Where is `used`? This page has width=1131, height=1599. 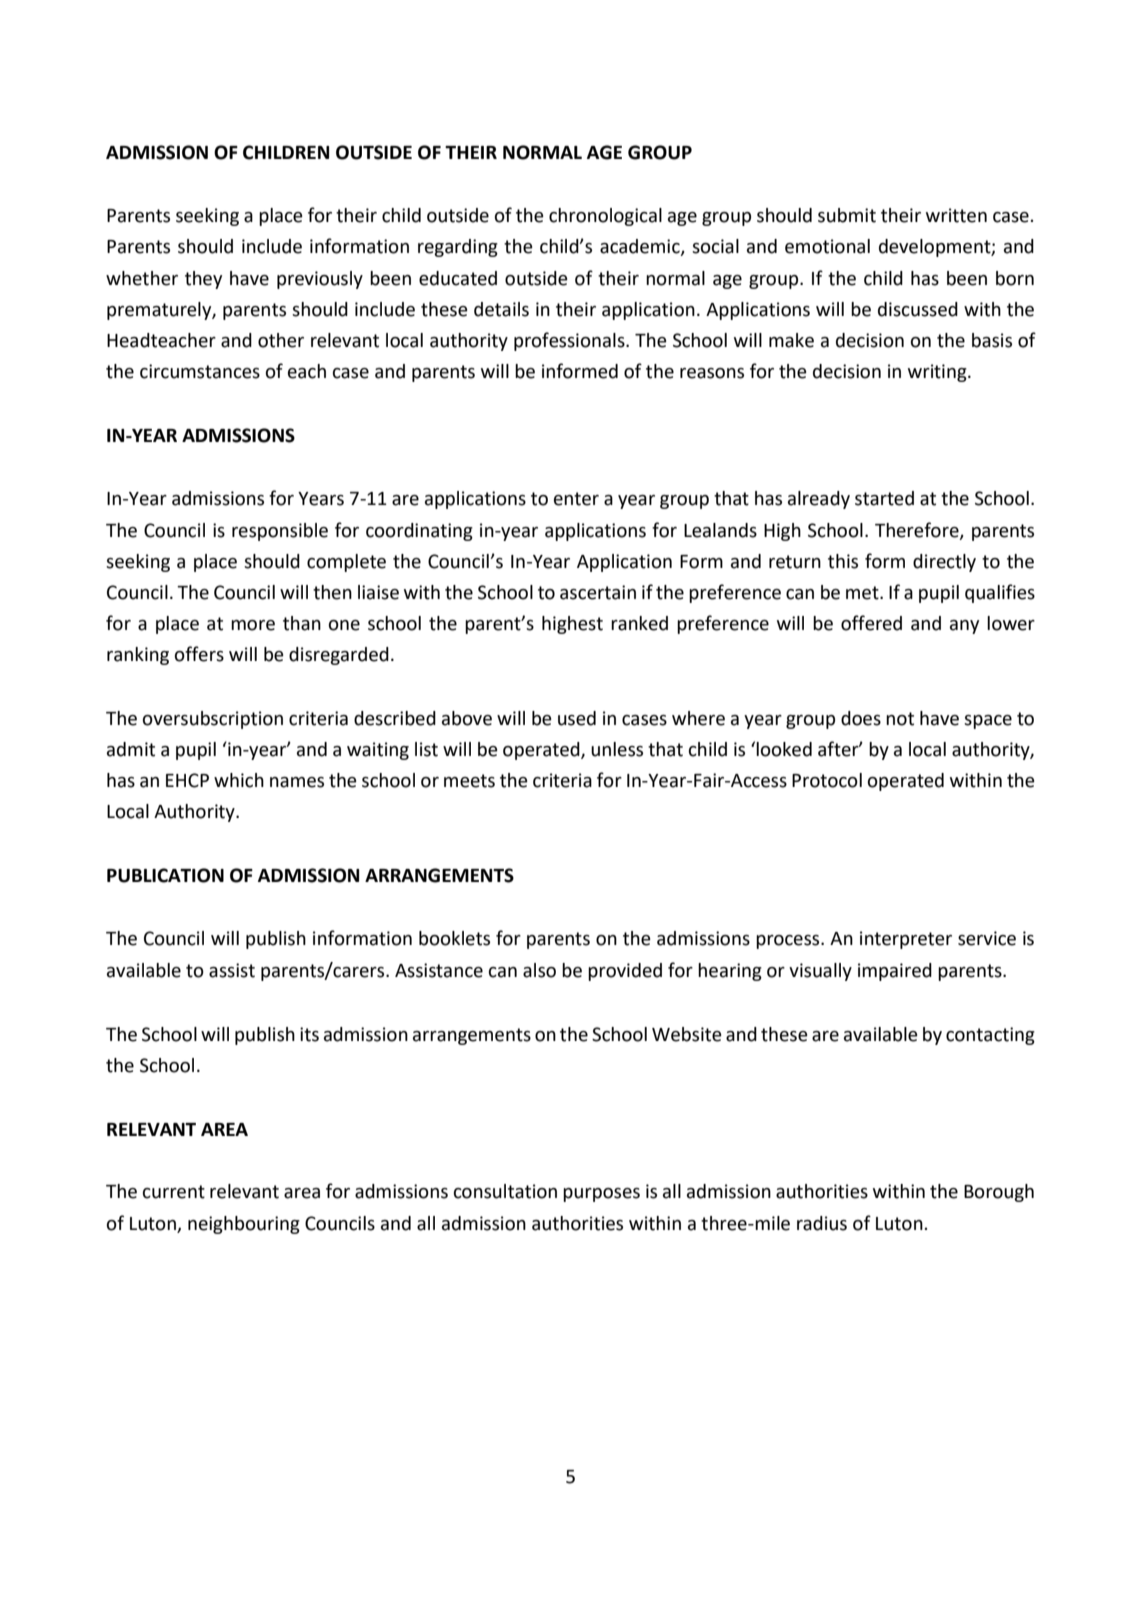 used is located at coordinates (577, 718).
